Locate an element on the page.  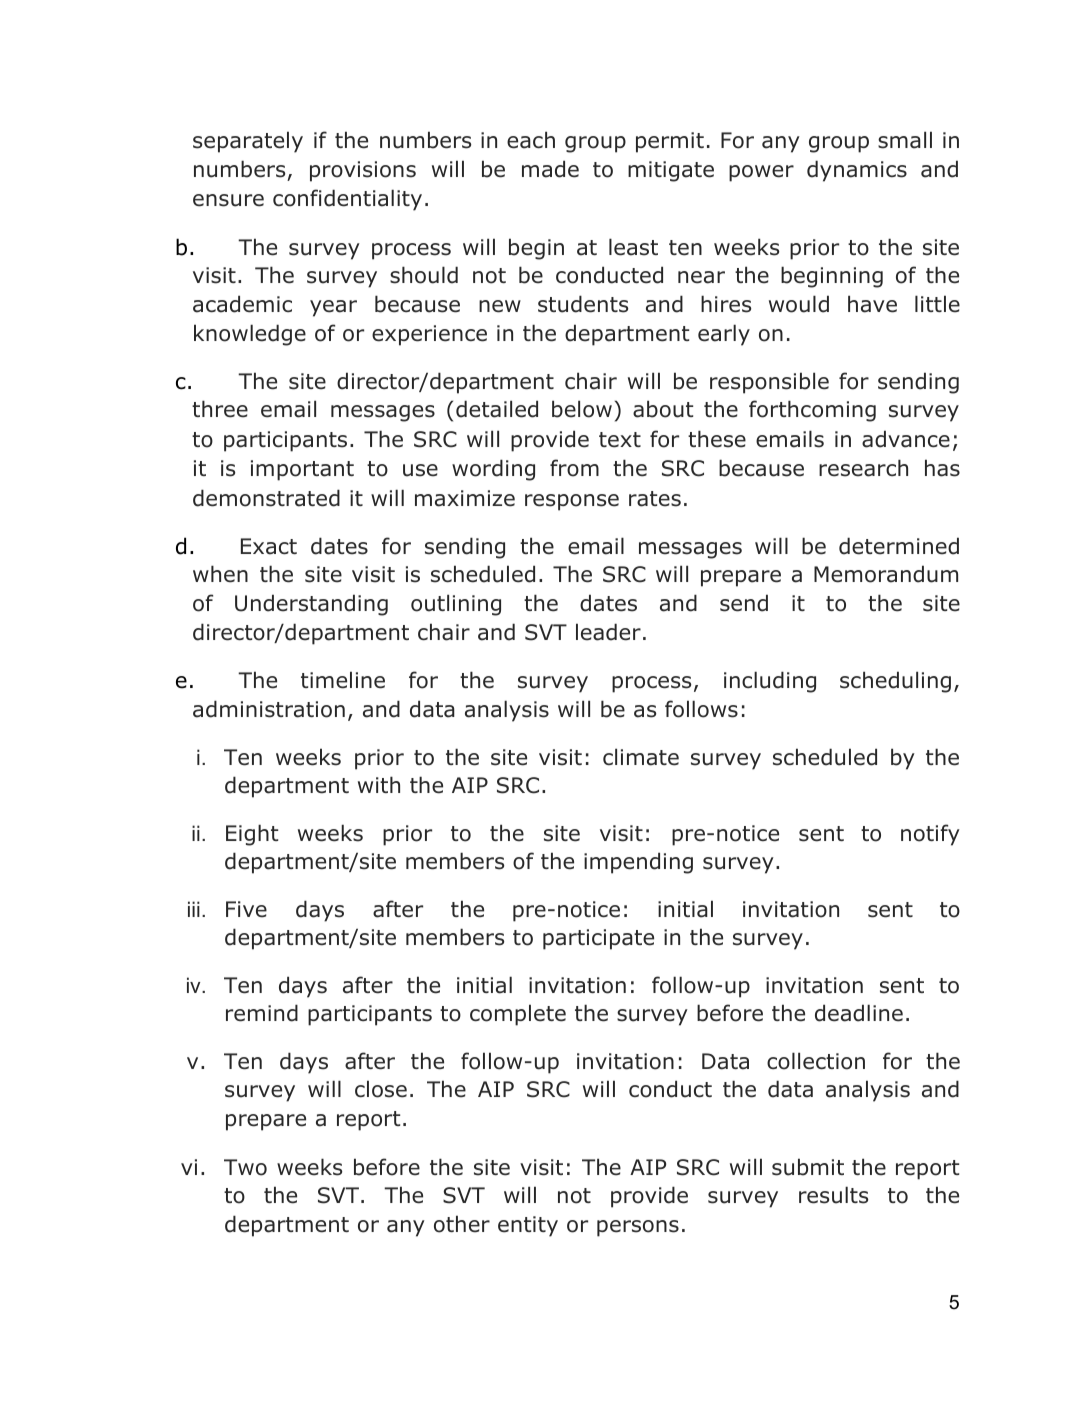
Two is located at coordinates (245, 1167).
